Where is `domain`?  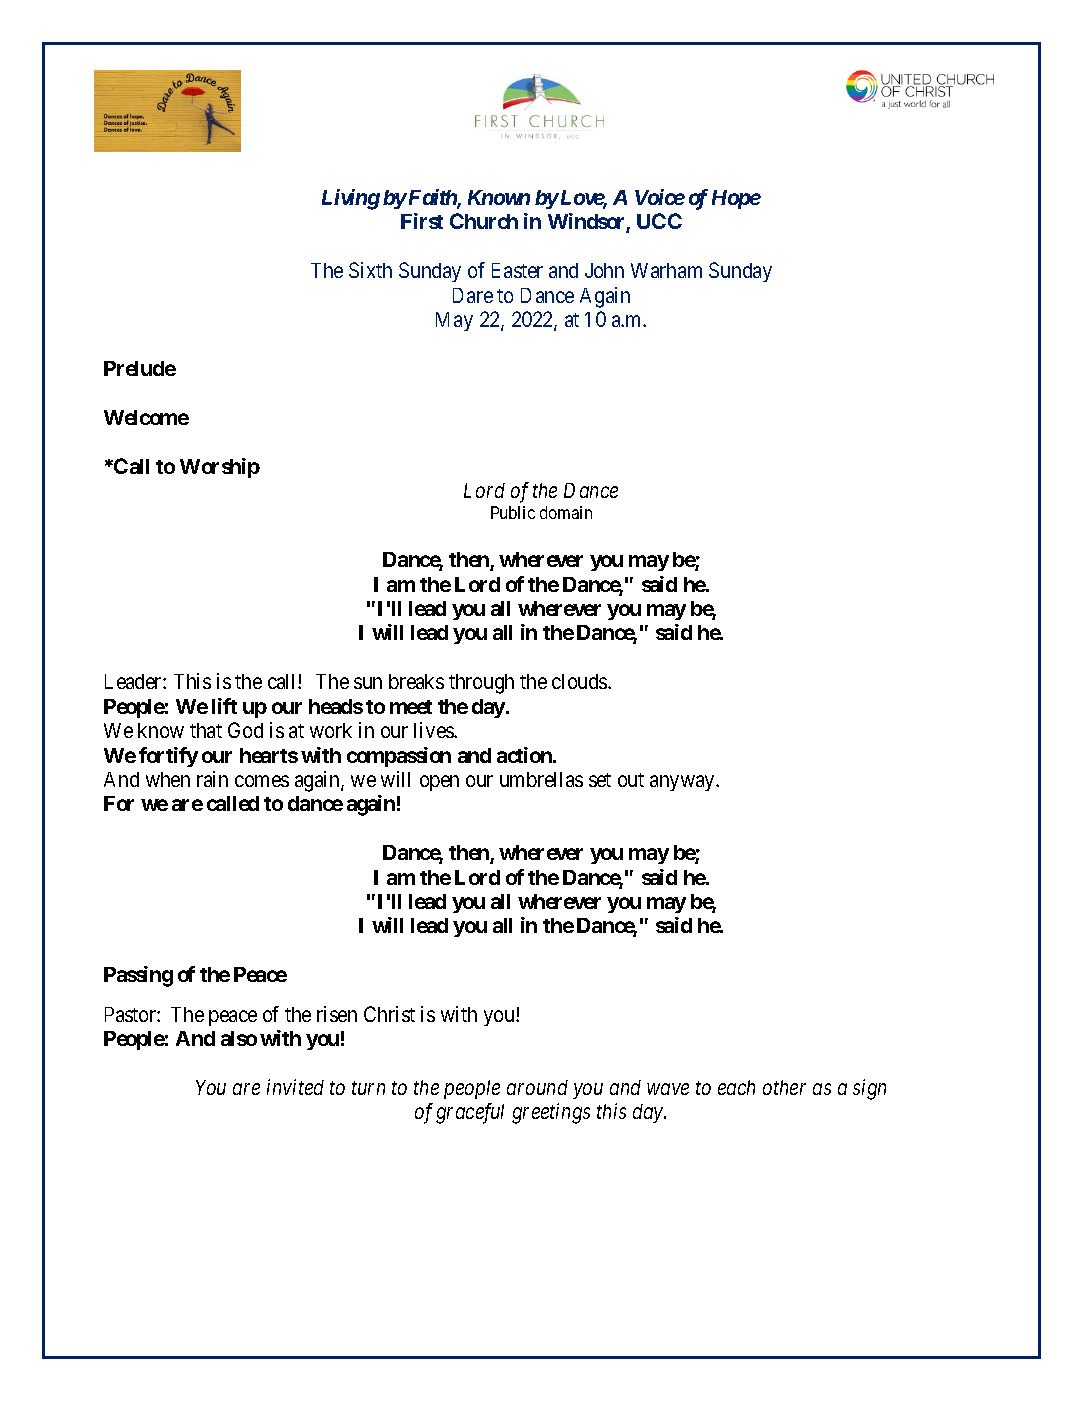 domain is located at coordinates (566, 512).
